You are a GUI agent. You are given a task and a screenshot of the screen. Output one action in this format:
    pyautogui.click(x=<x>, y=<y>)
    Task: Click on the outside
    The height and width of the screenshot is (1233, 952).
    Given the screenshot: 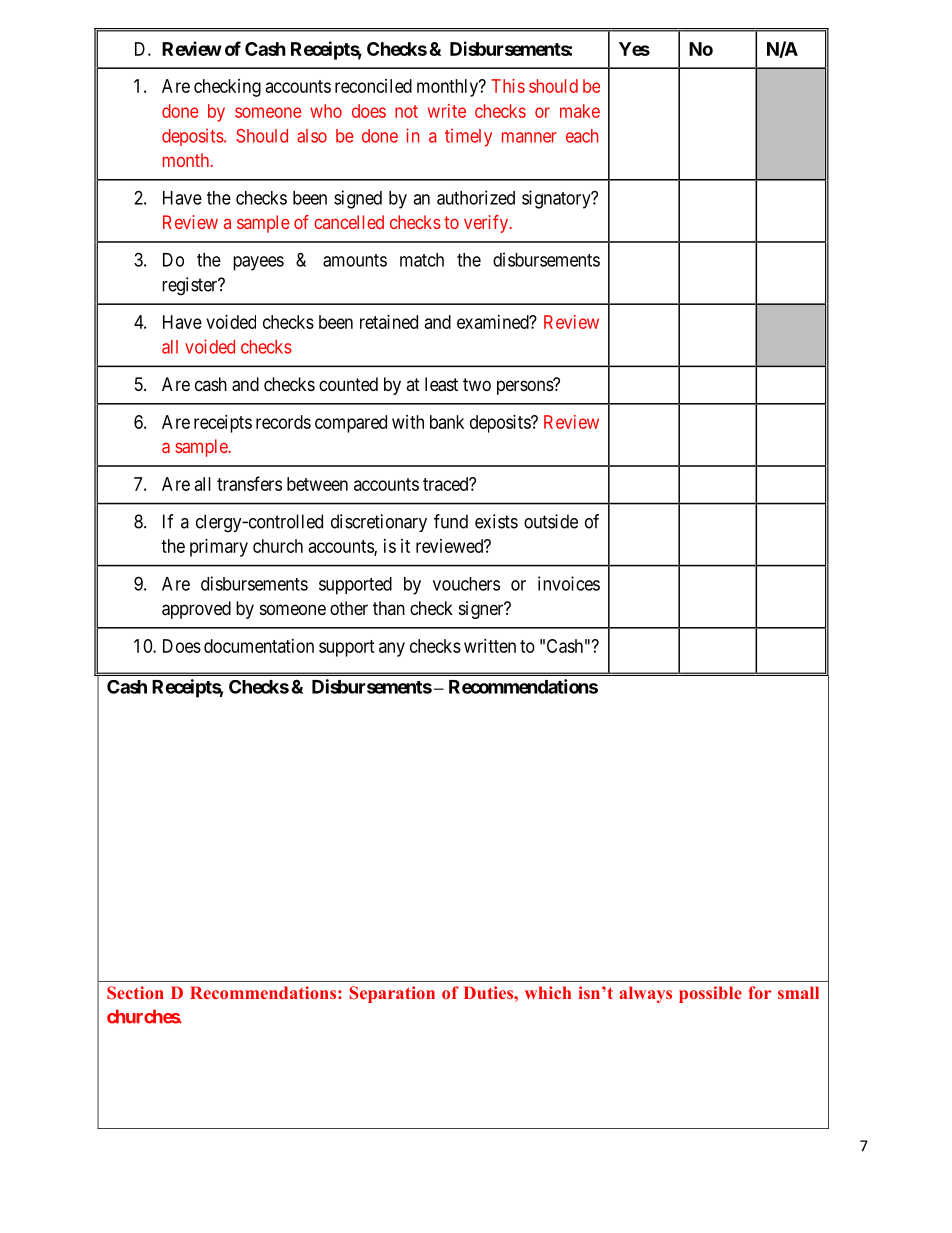 What is the action you would take?
    pyautogui.click(x=551, y=521)
